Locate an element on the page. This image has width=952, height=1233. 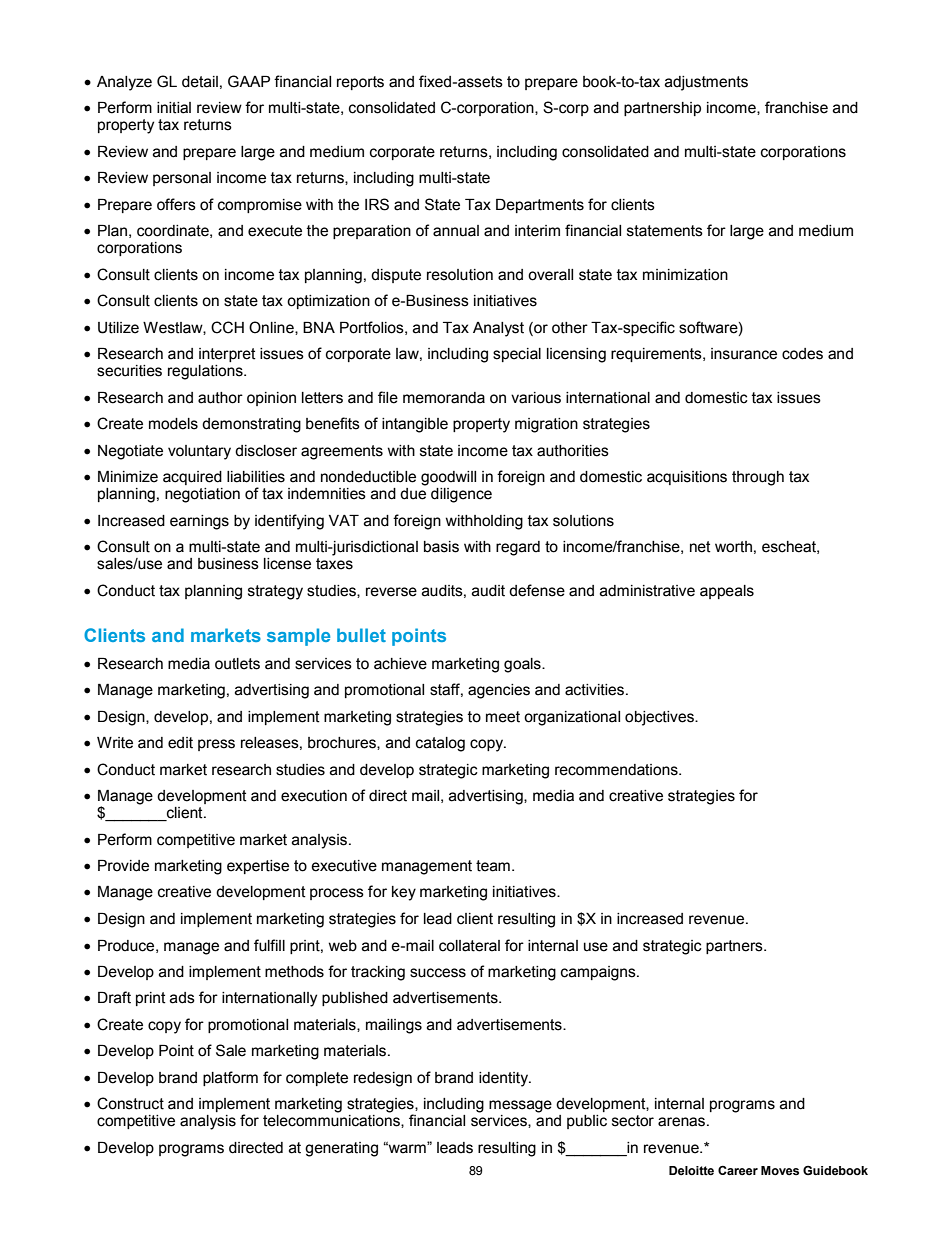
insurance is located at coordinates (744, 354).
